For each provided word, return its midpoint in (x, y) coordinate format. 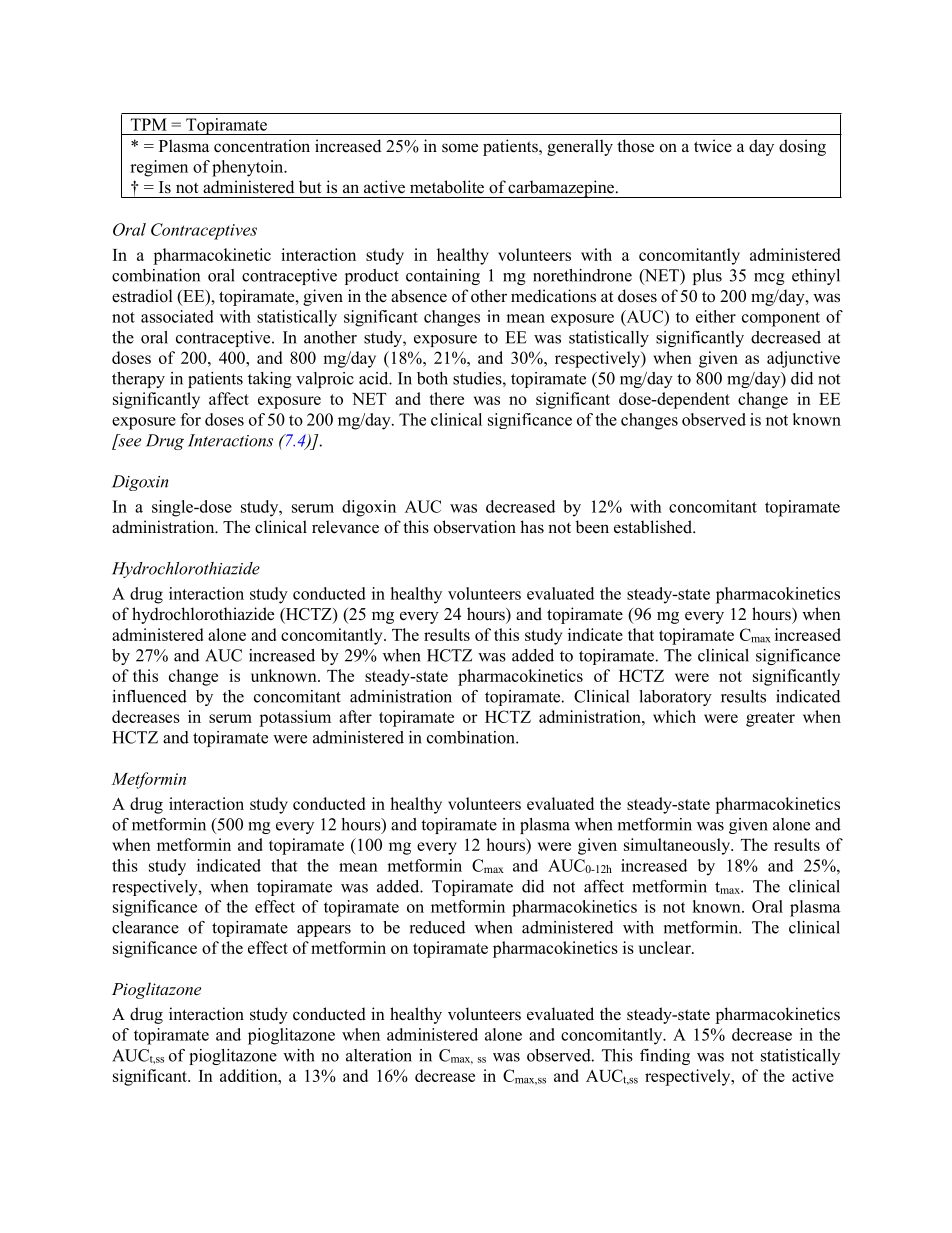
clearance (145, 927)
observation (475, 527)
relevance (345, 527)
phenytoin (249, 168)
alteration (379, 1055)
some (460, 148)
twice (713, 146)
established (654, 527)
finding (665, 1057)
